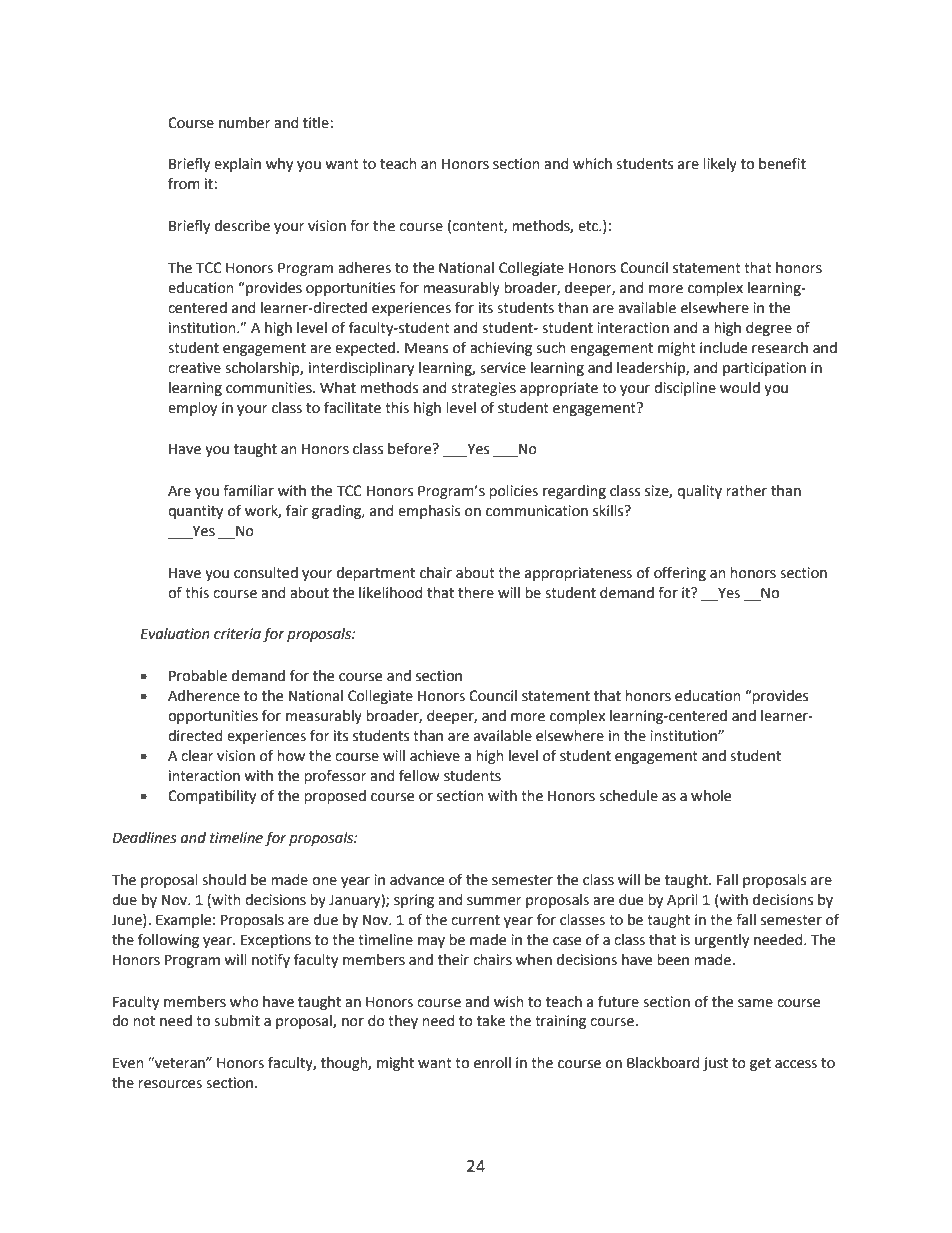 This document has width=952, height=1233. I want to click on likely, so click(720, 165).
